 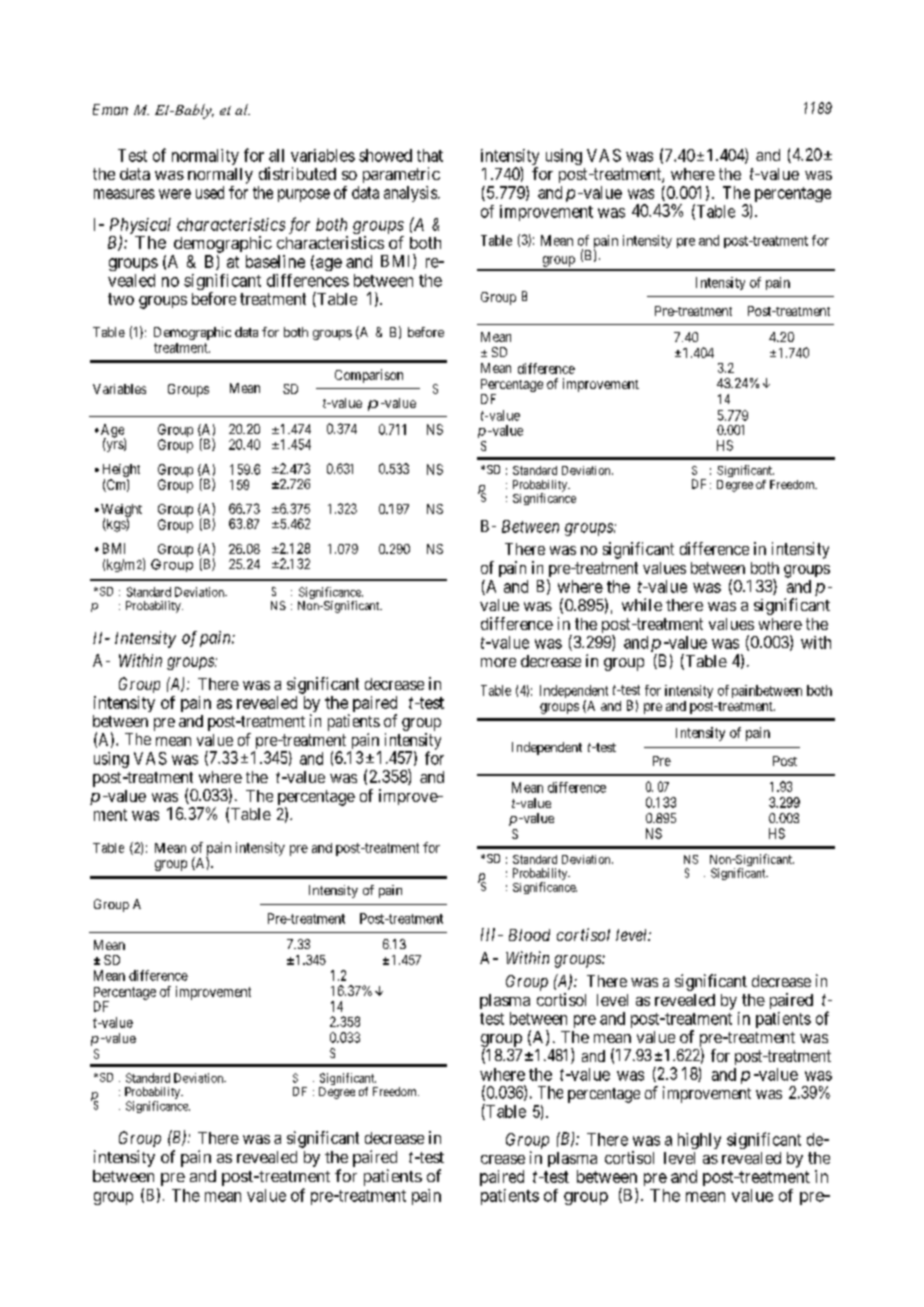 What do you see at coordinates (121, 511) in the image?
I see `Weight` at bounding box center [121, 511].
